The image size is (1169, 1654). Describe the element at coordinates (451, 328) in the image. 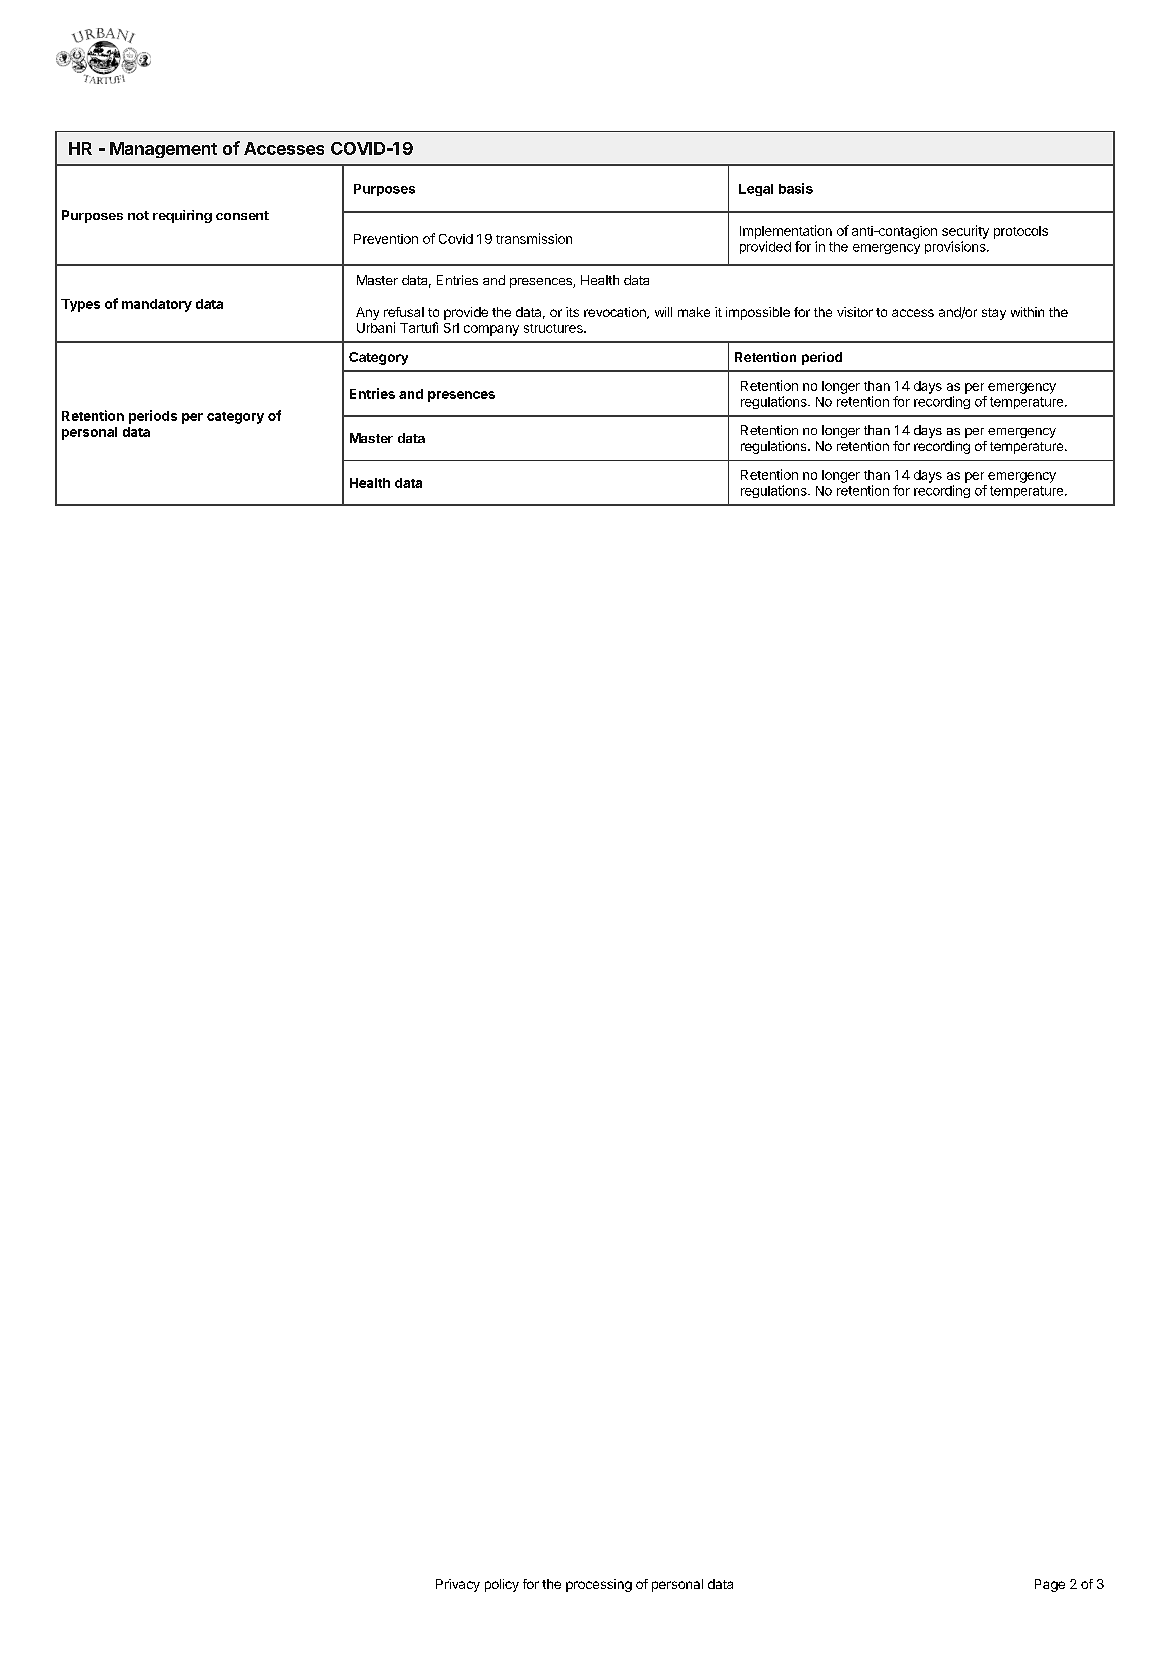

I see `Srl` at that location.
